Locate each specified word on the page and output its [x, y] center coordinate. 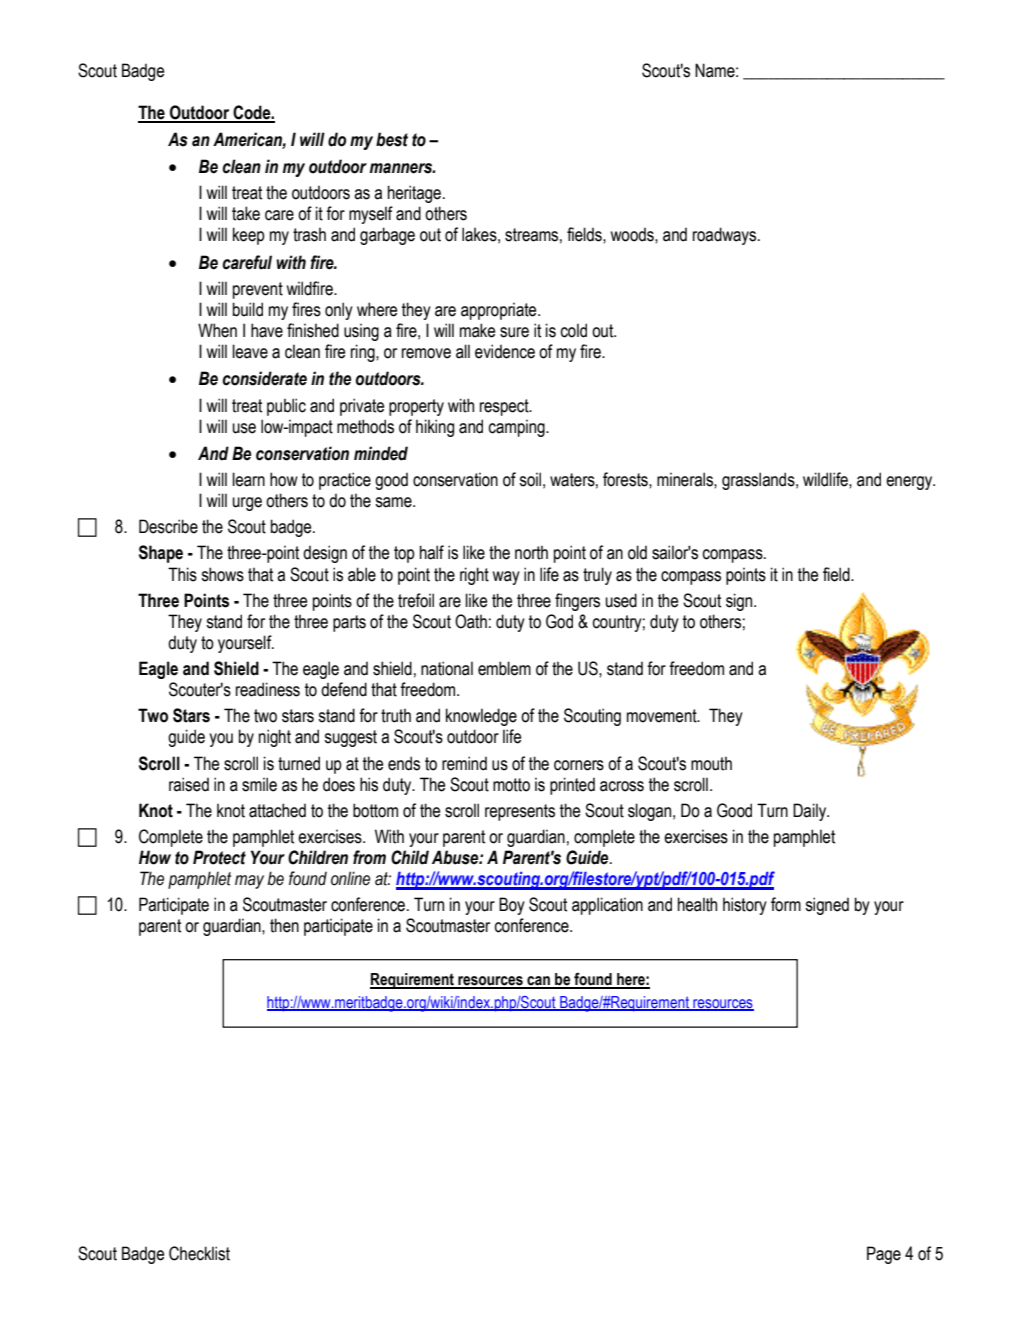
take [246, 213]
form [786, 904]
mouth [711, 763]
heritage [414, 194]
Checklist [199, 1253]
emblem [504, 668]
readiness [268, 689]
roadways [726, 236]
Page [884, 1255]
